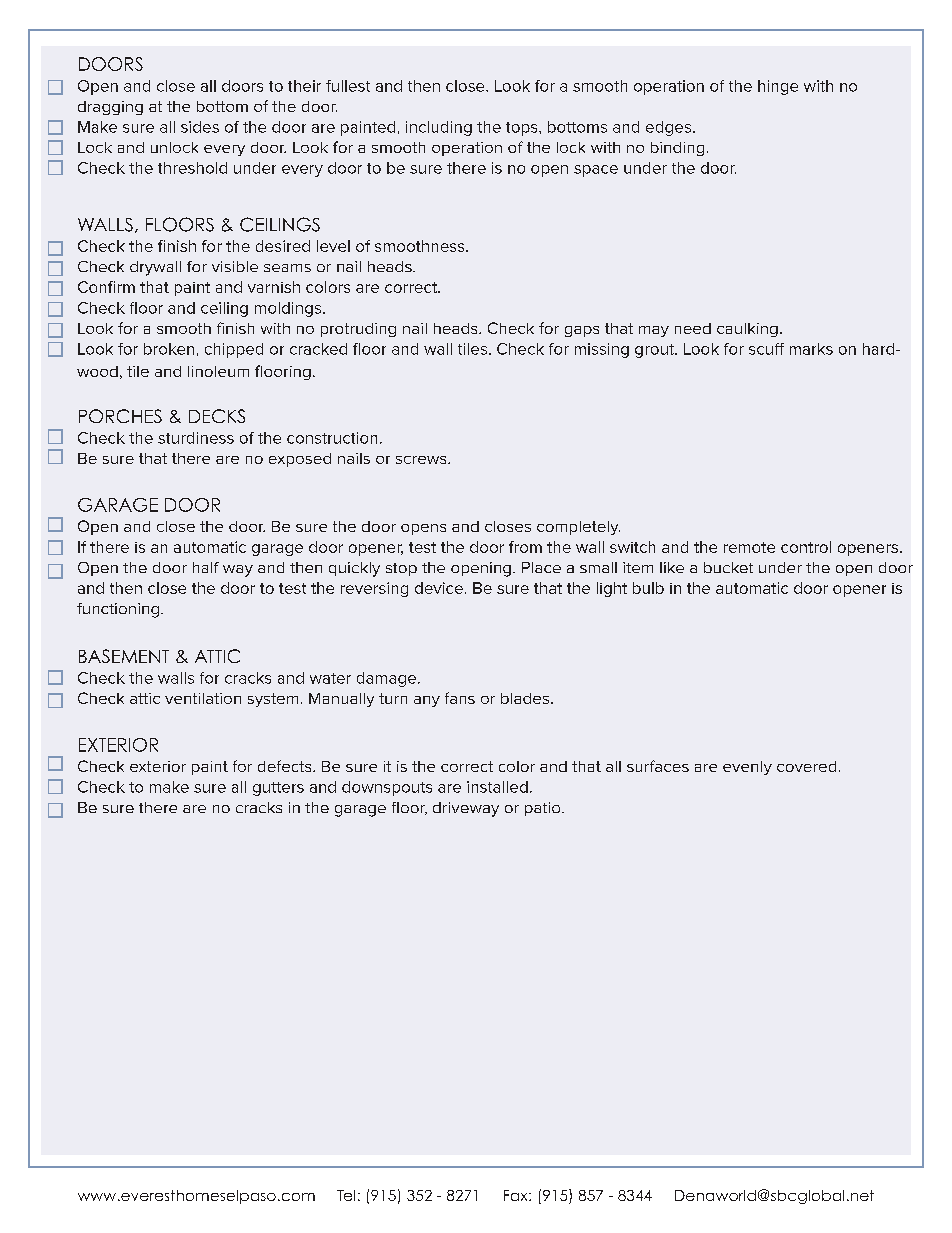 The height and width of the document is (1233, 952). Describe the element at coordinates (670, 128) in the document. I see `edges` at that location.
